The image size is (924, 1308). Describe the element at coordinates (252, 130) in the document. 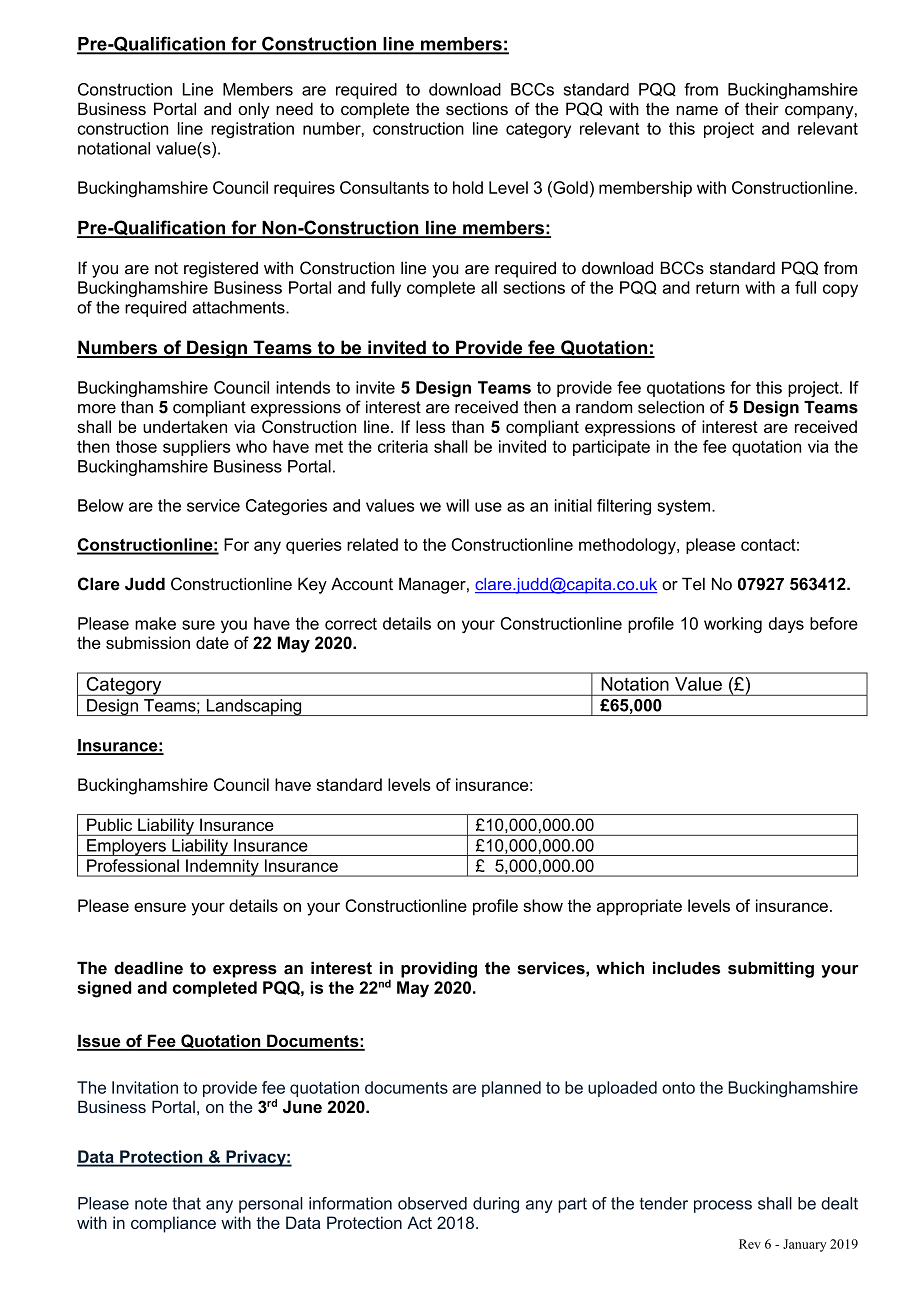

I see `registration` at that location.
